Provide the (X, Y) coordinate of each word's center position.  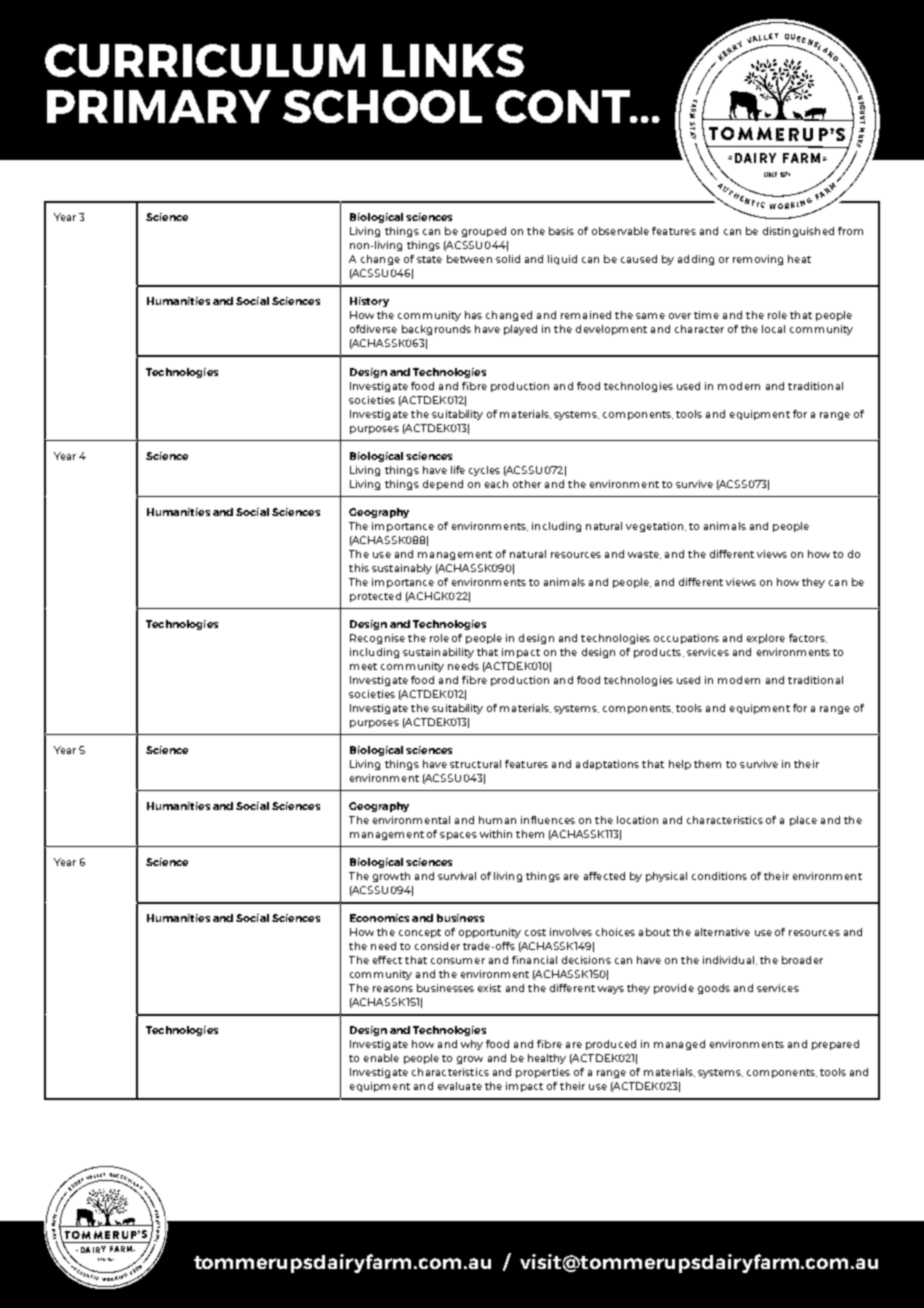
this (359, 568)
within (496, 834)
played (520, 330)
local (773, 329)
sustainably (402, 569)
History (369, 302)
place (803, 821)
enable (381, 1058)
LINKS (453, 60)
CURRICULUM (205, 60)
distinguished (798, 232)
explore (766, 639)
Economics (379, 918)
